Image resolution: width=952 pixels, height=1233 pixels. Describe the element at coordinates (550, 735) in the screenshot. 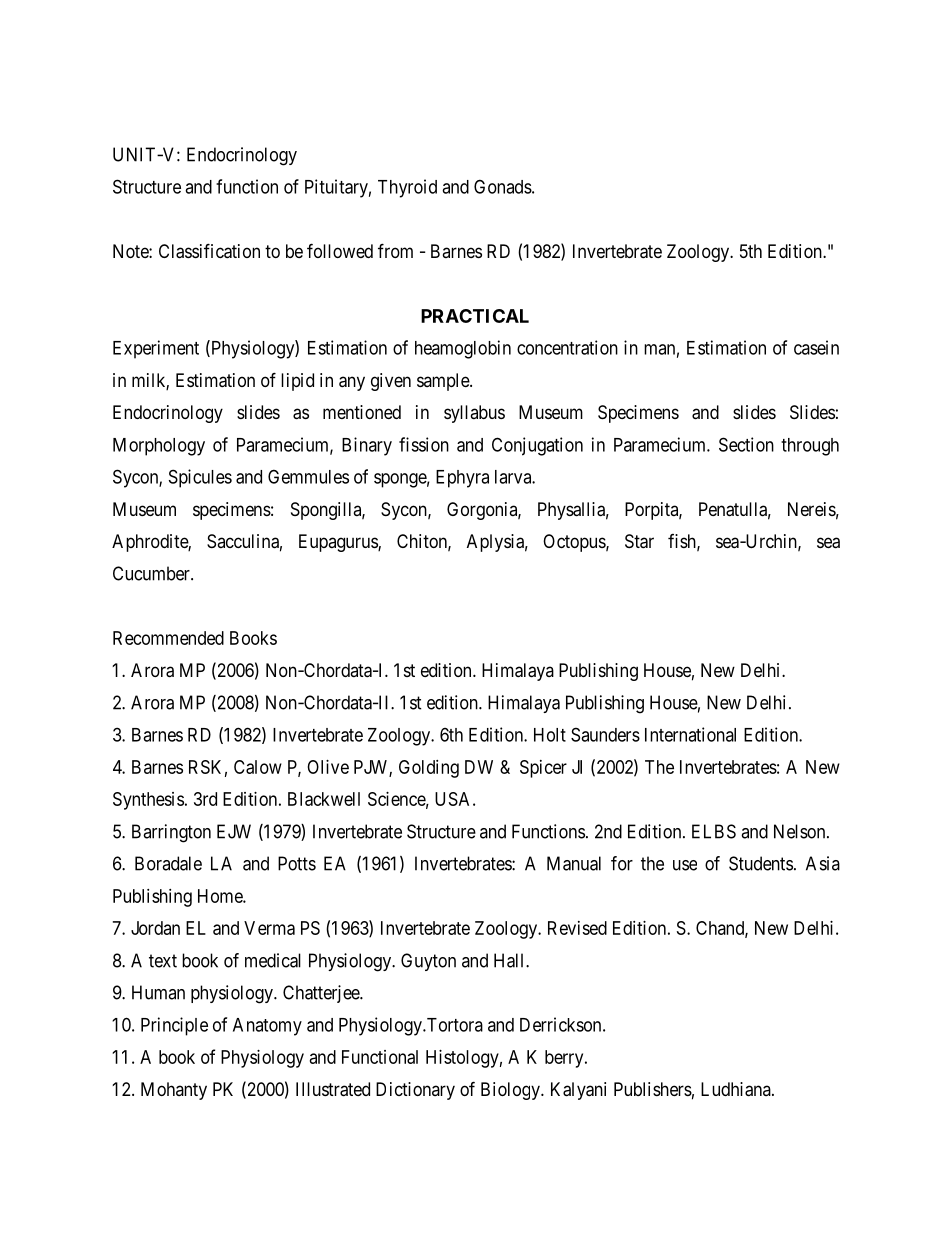

I see `Holt` at that location.
